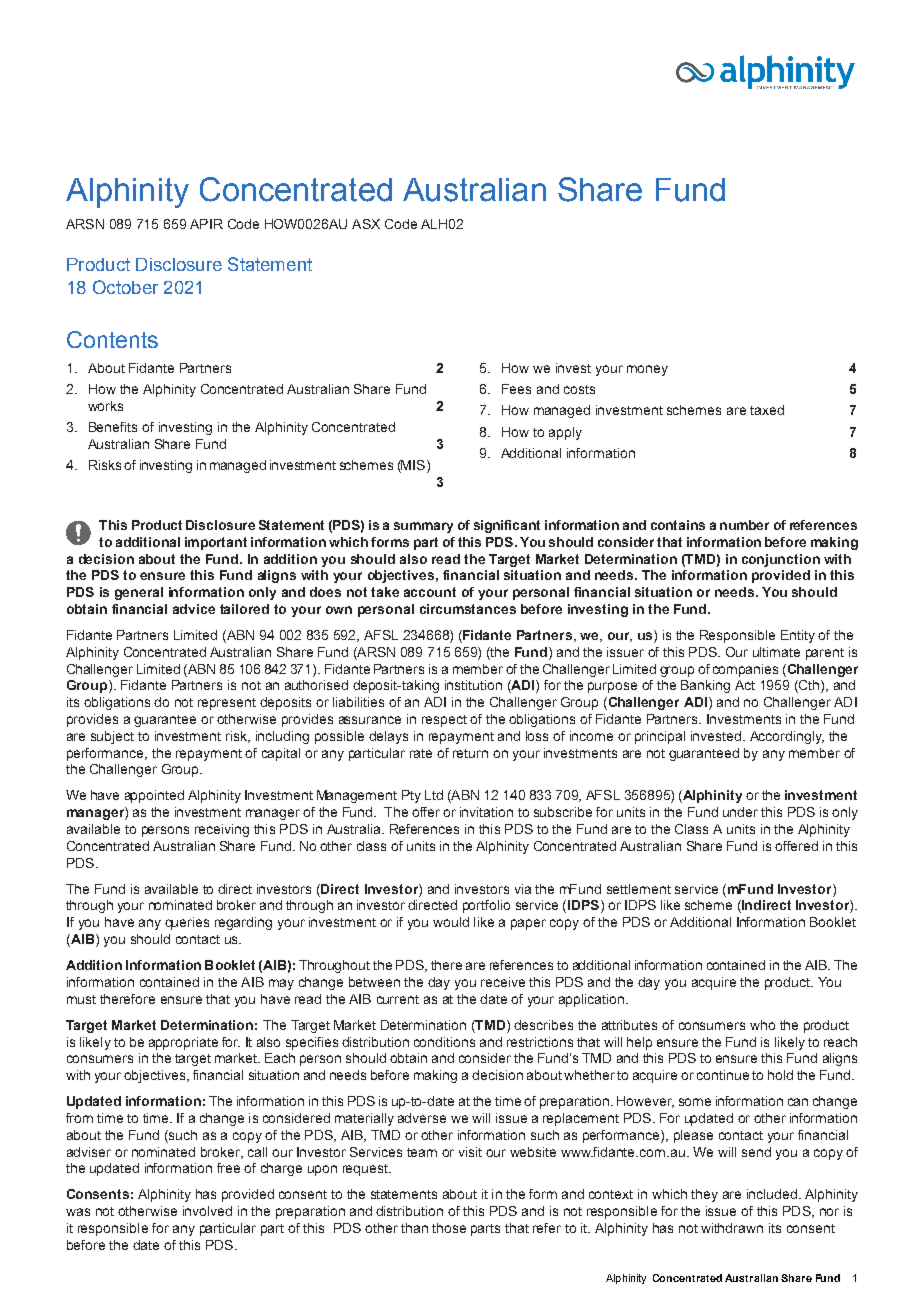  Describe the element at coordinates (516, 389) in the screenshot. I see `Fees` at that location.
